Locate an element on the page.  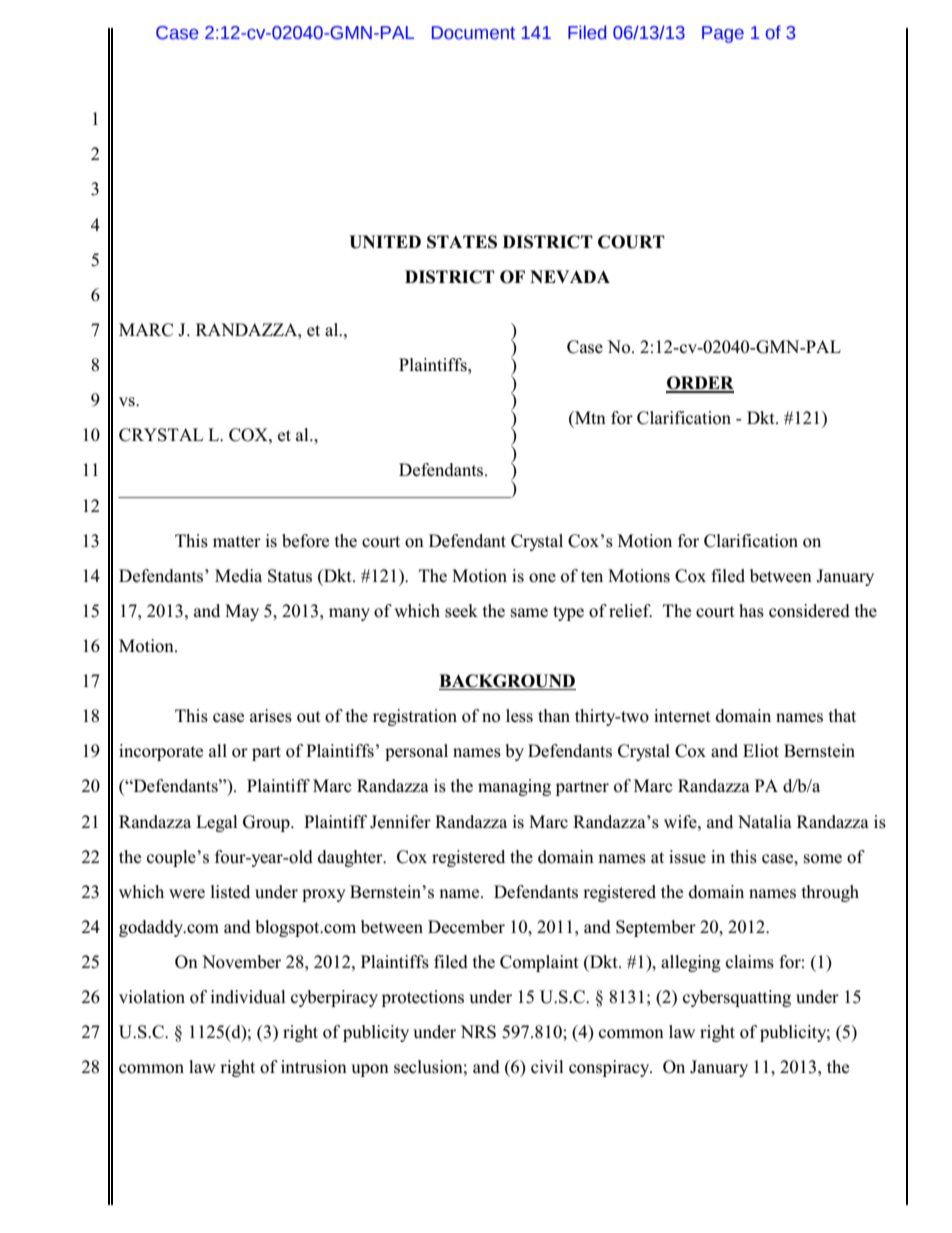
individual is located at coordinates (248, 997).
